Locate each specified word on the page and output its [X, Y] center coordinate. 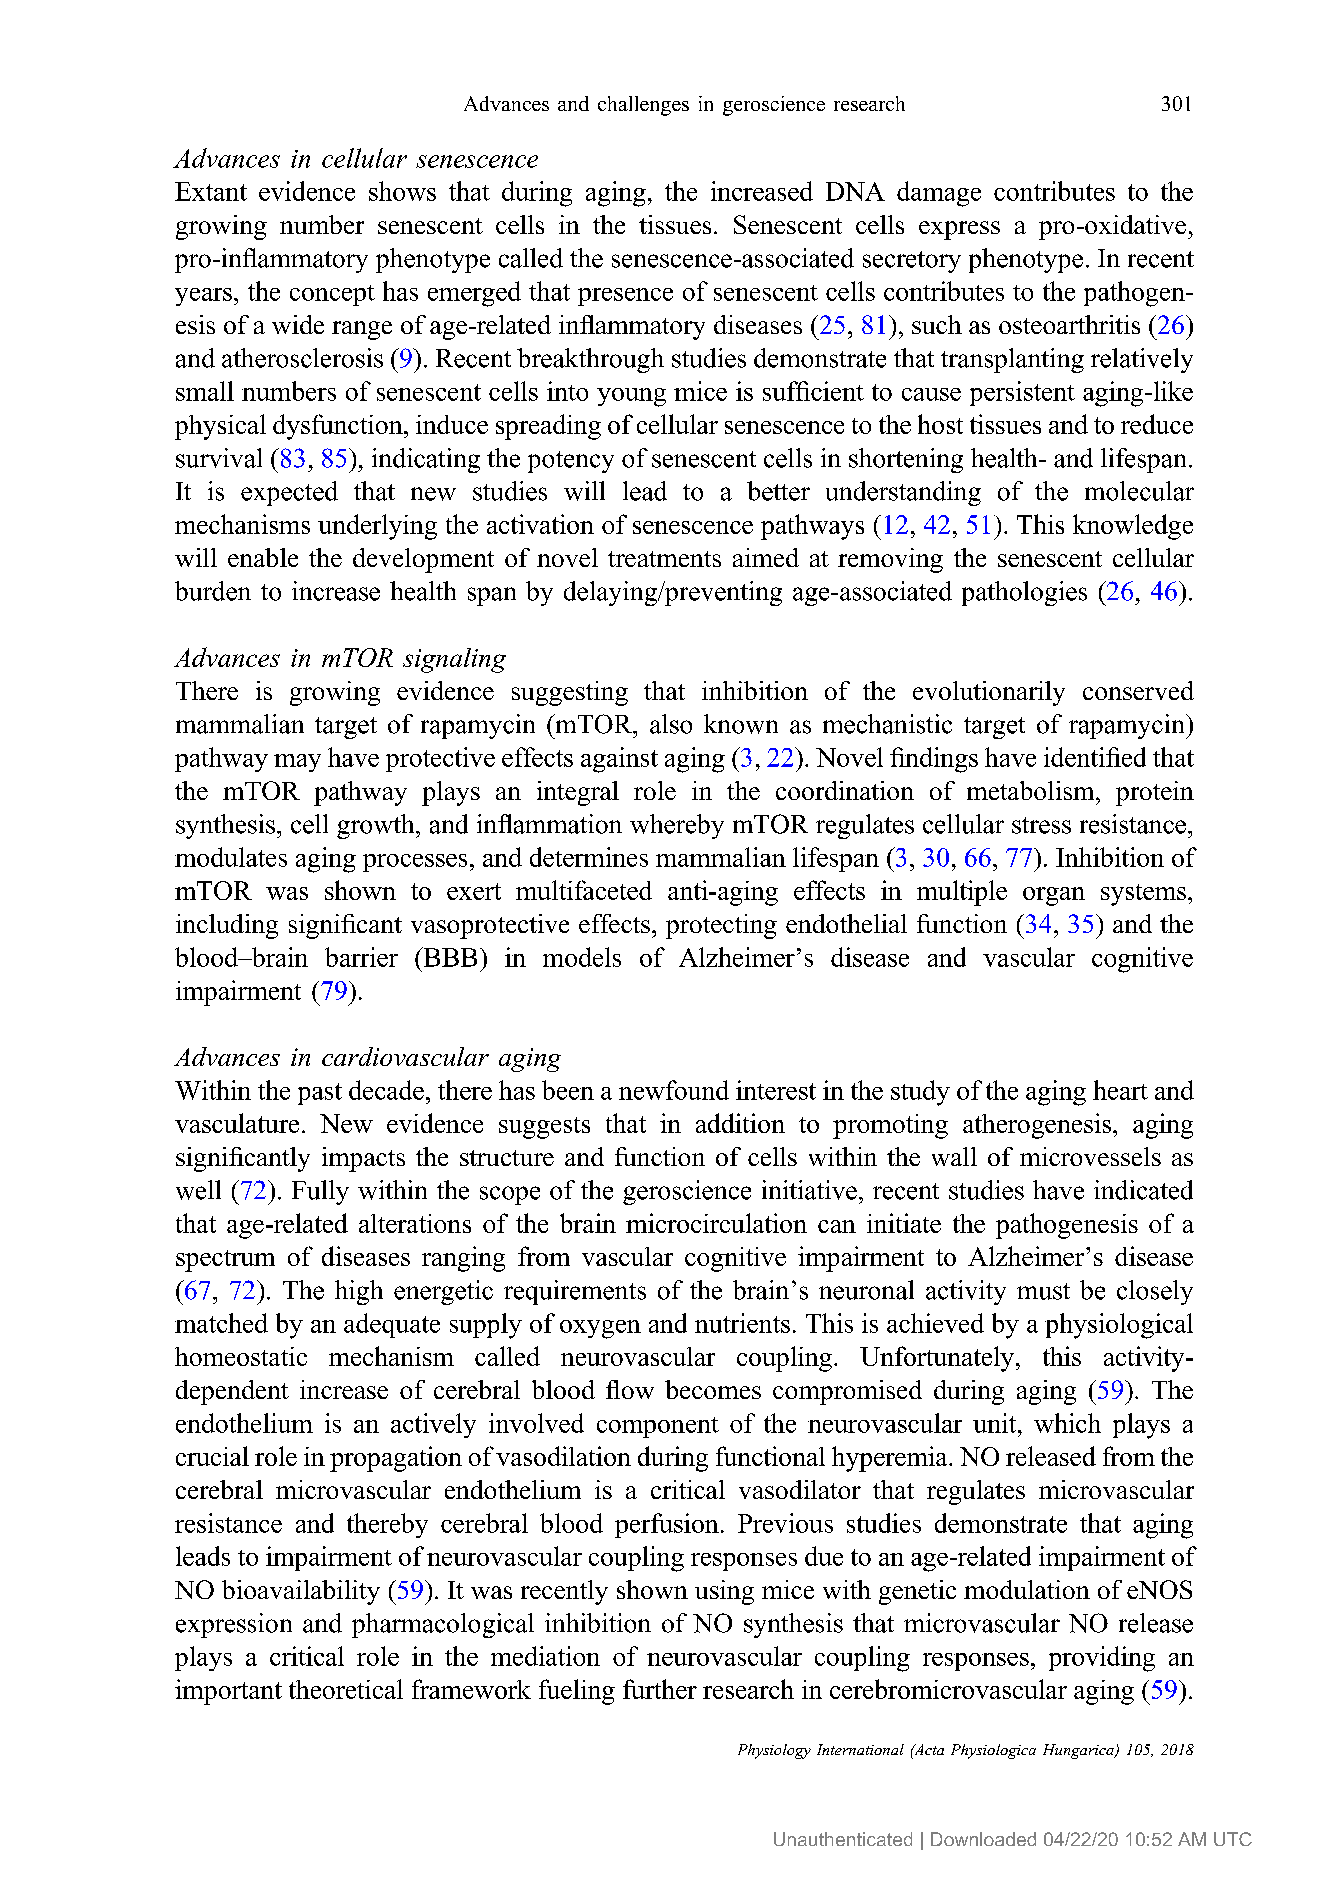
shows [402, 191]
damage [939, 194]
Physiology [774, 1751]
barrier [361, 957]
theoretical [346, 1689]
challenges [643, 106]
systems [1143, 895]
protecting [721, 926]
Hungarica [1079, 1751]
